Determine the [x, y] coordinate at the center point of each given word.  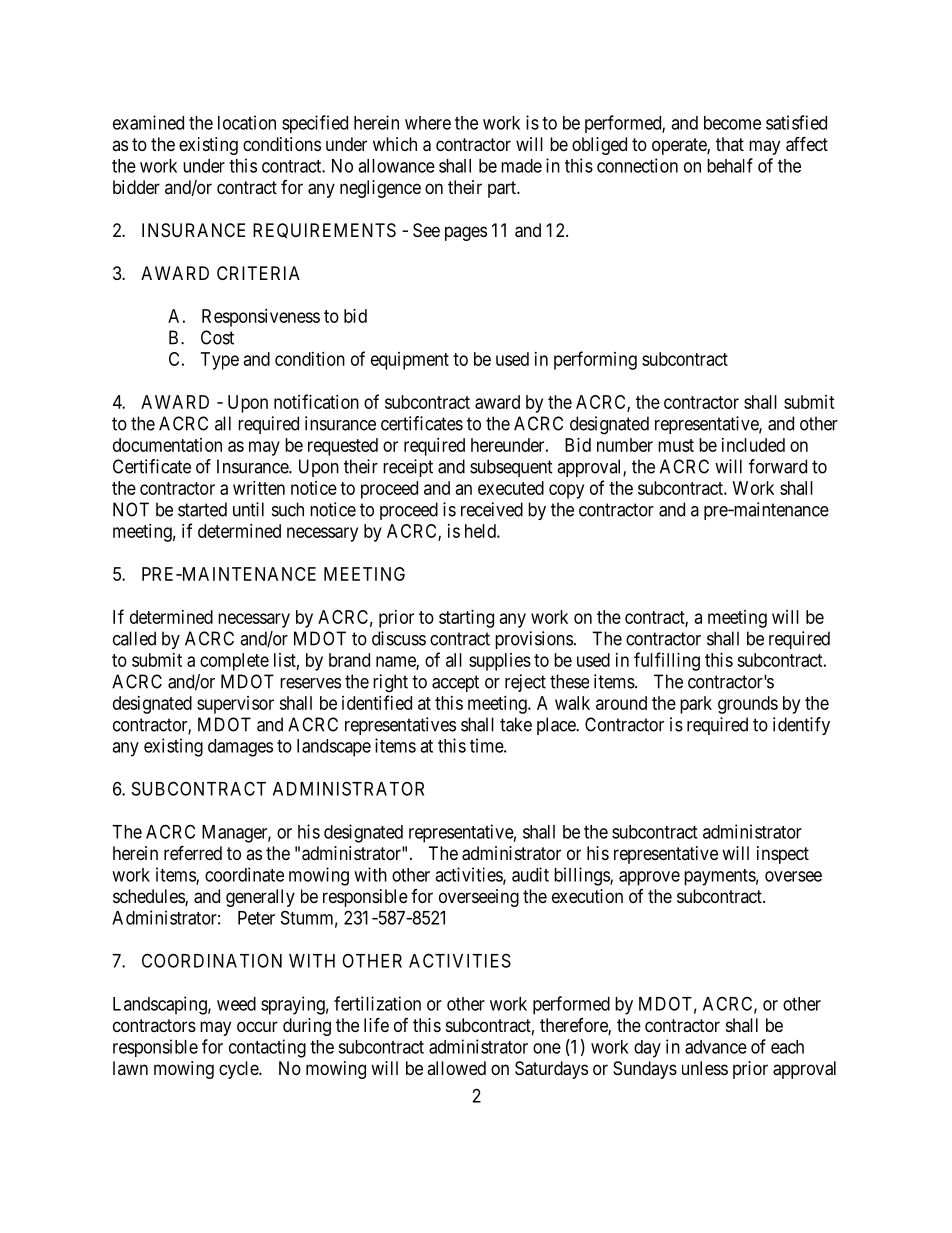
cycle [239, 1070]
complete [234, 662]
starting [466, 619]
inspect [783, 855]
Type [220, 361]
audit [530, 874]
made [521, 166]
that [730, 144]
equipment [410, 361]
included [753, 445]
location [247, 122]
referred [193, 852]
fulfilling [667, 661]
